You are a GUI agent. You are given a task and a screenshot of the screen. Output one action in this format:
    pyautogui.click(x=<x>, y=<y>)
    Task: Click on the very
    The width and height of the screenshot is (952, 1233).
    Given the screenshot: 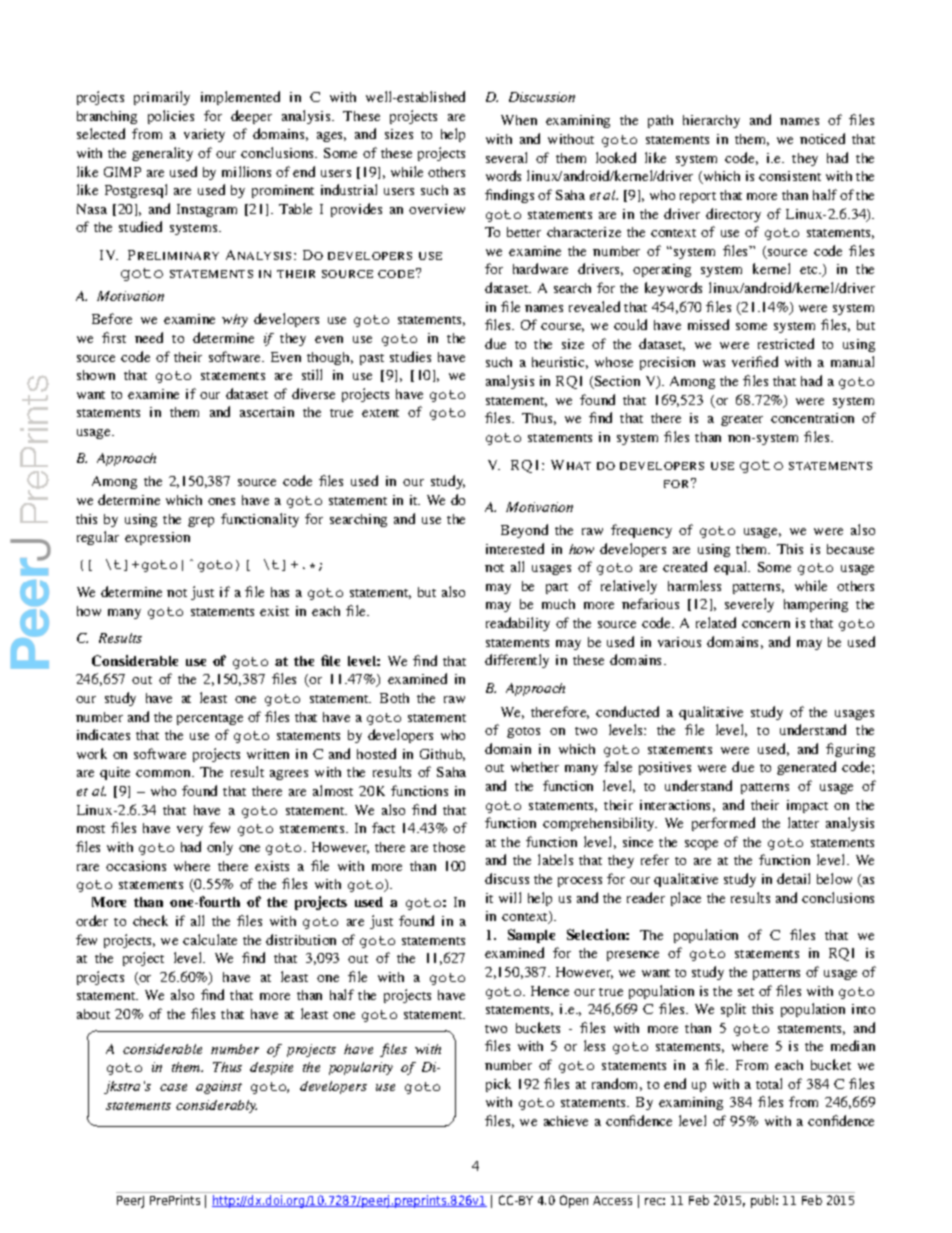 What is the action you would take?
    pyautogui.click(x=190, y=831)
